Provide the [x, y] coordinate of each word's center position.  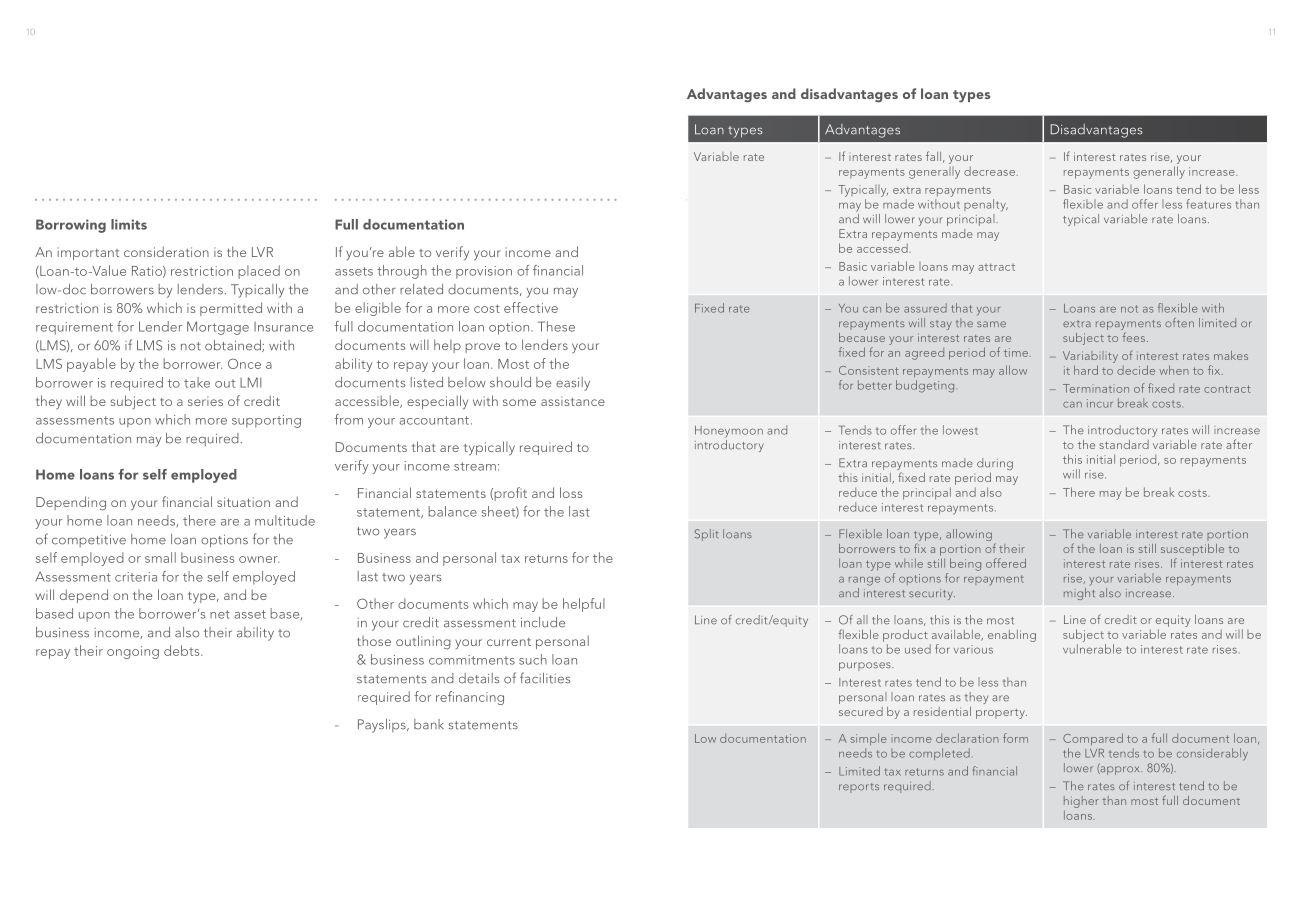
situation [243, 502]
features [1208, 204]
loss [571, 492]
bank [429, 724]
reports [859, 788]
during [995, 464]
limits [129, 224]
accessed [882, 248]
